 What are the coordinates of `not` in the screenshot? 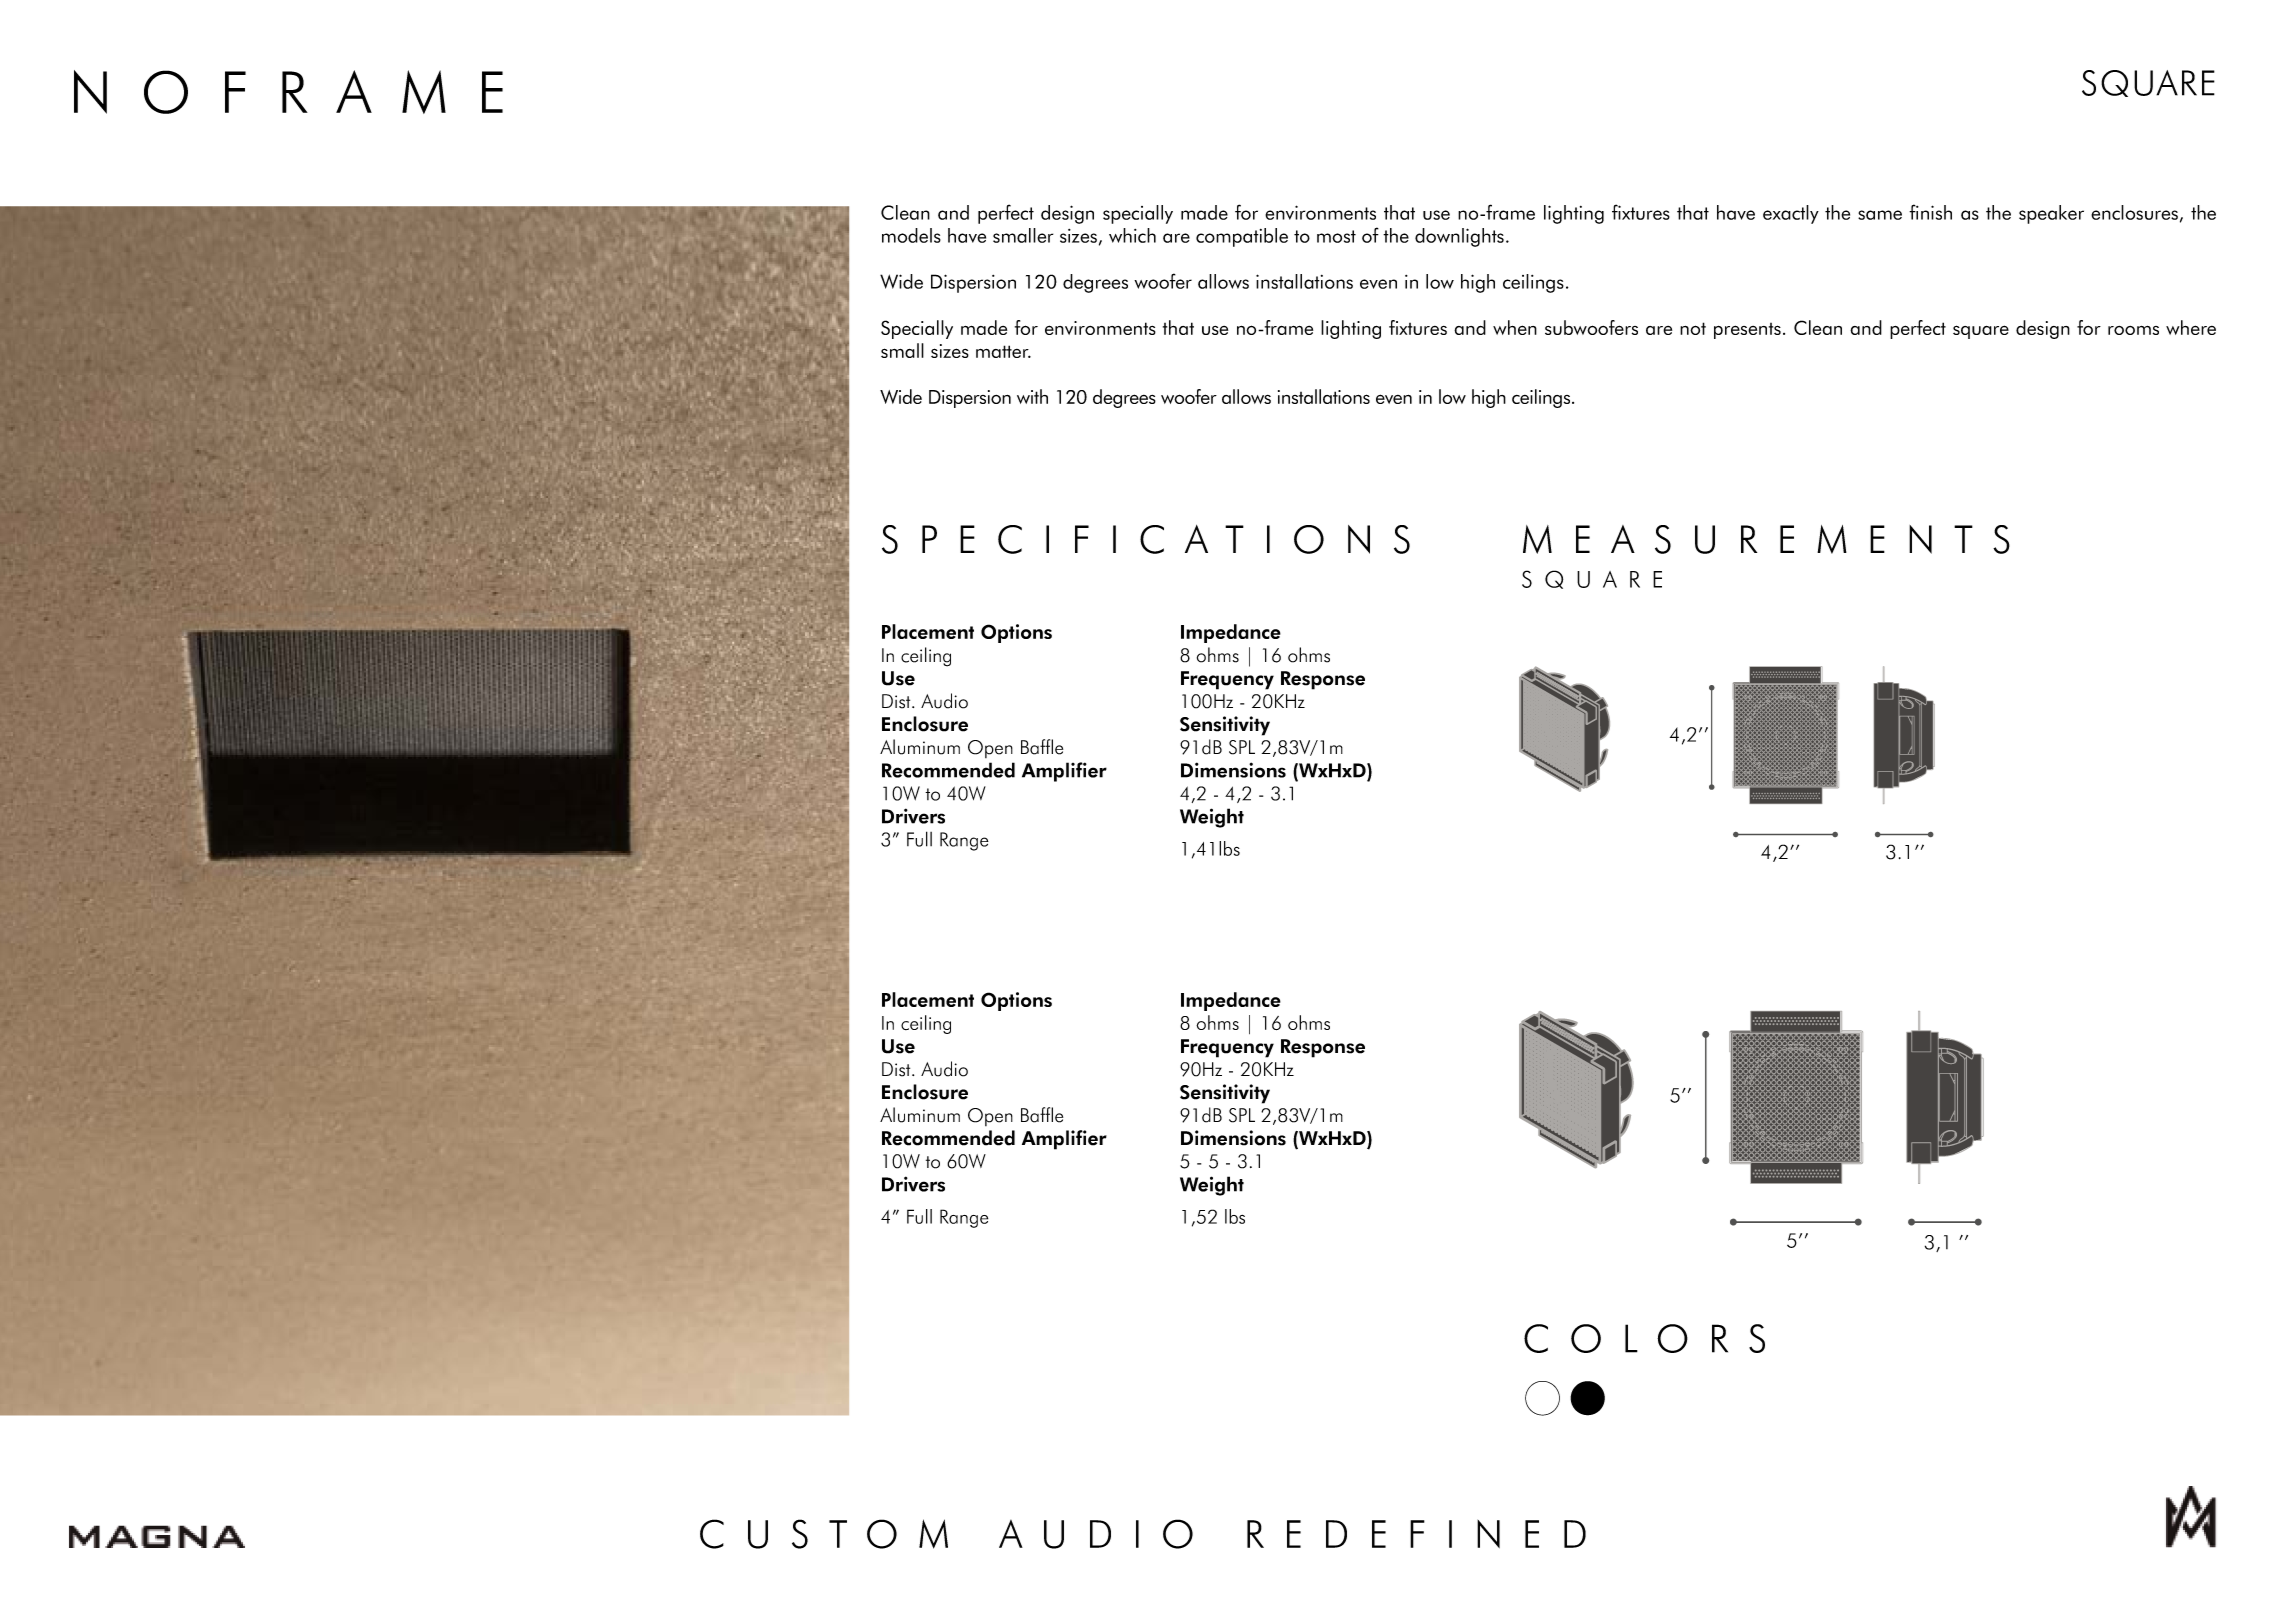 It's located at (1693, 328).
